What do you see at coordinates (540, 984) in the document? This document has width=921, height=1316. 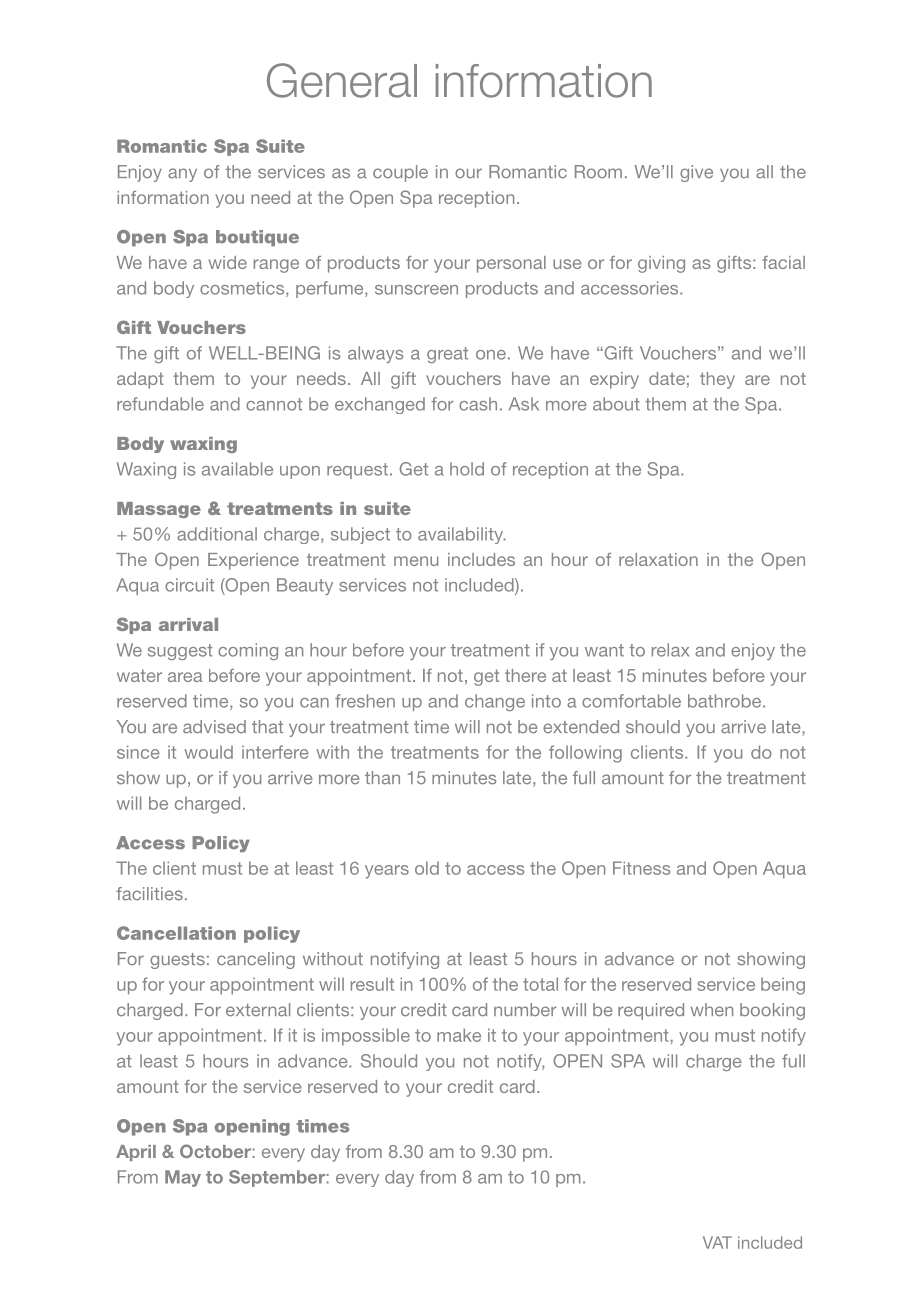 I see `total` at bounding box center [540, 984].
